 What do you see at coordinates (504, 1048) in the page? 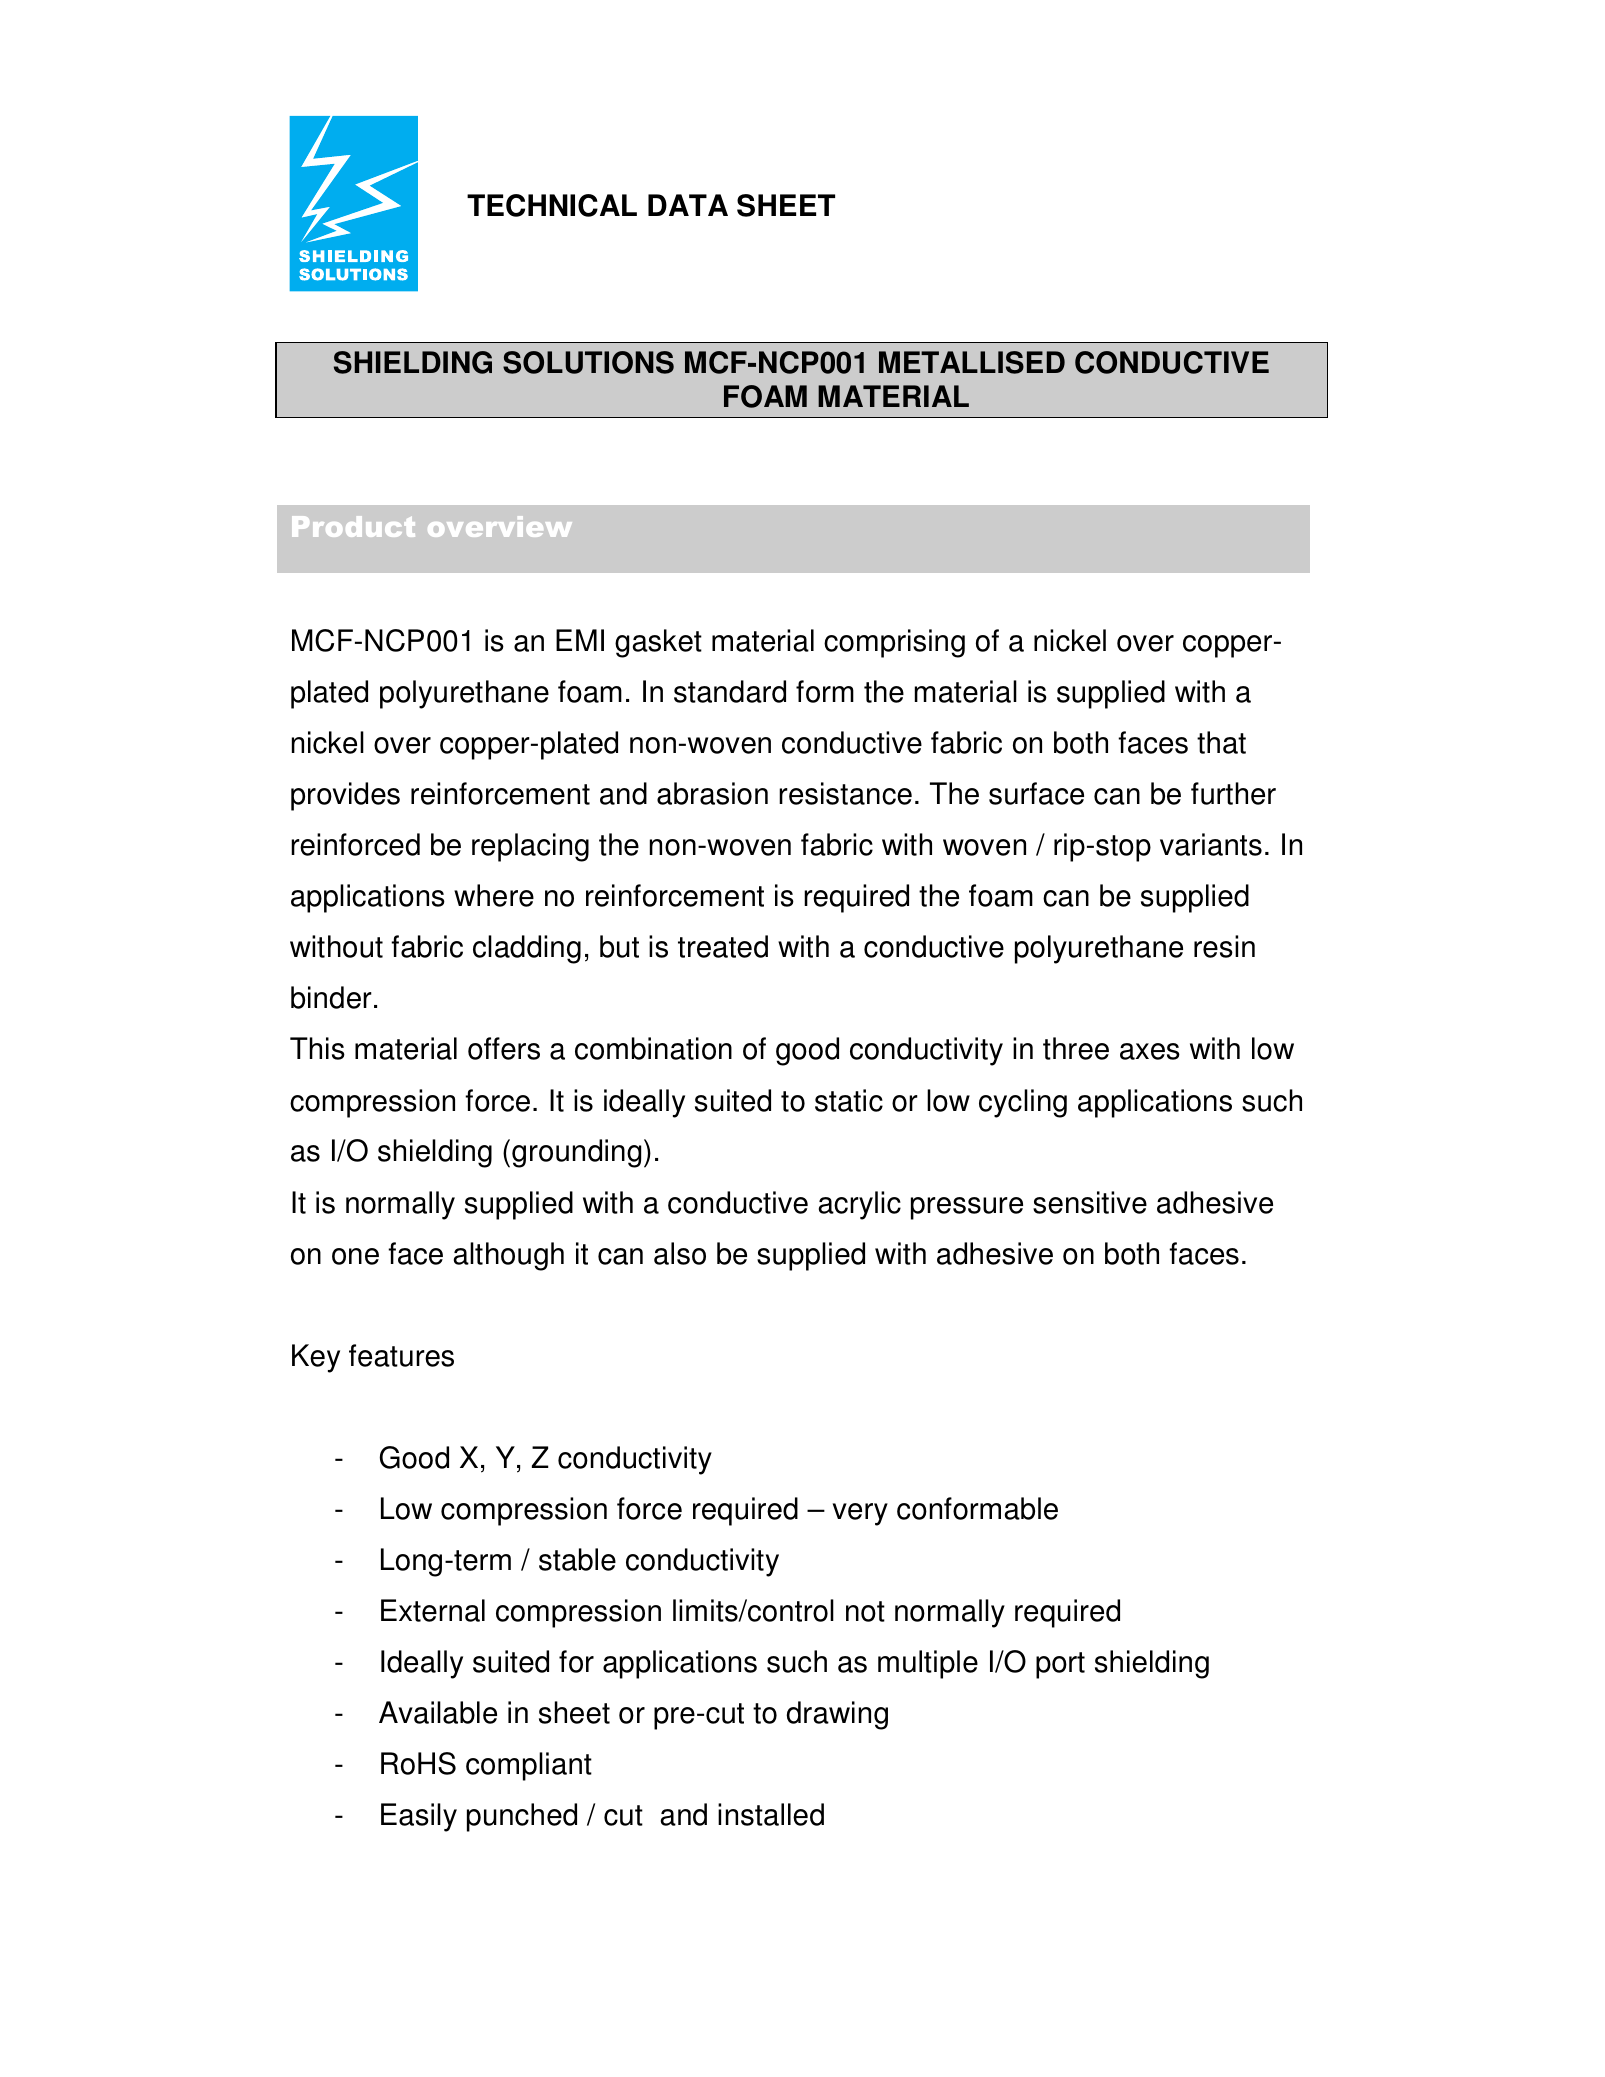
I see `offers` at bounding box center [504, 1048].
